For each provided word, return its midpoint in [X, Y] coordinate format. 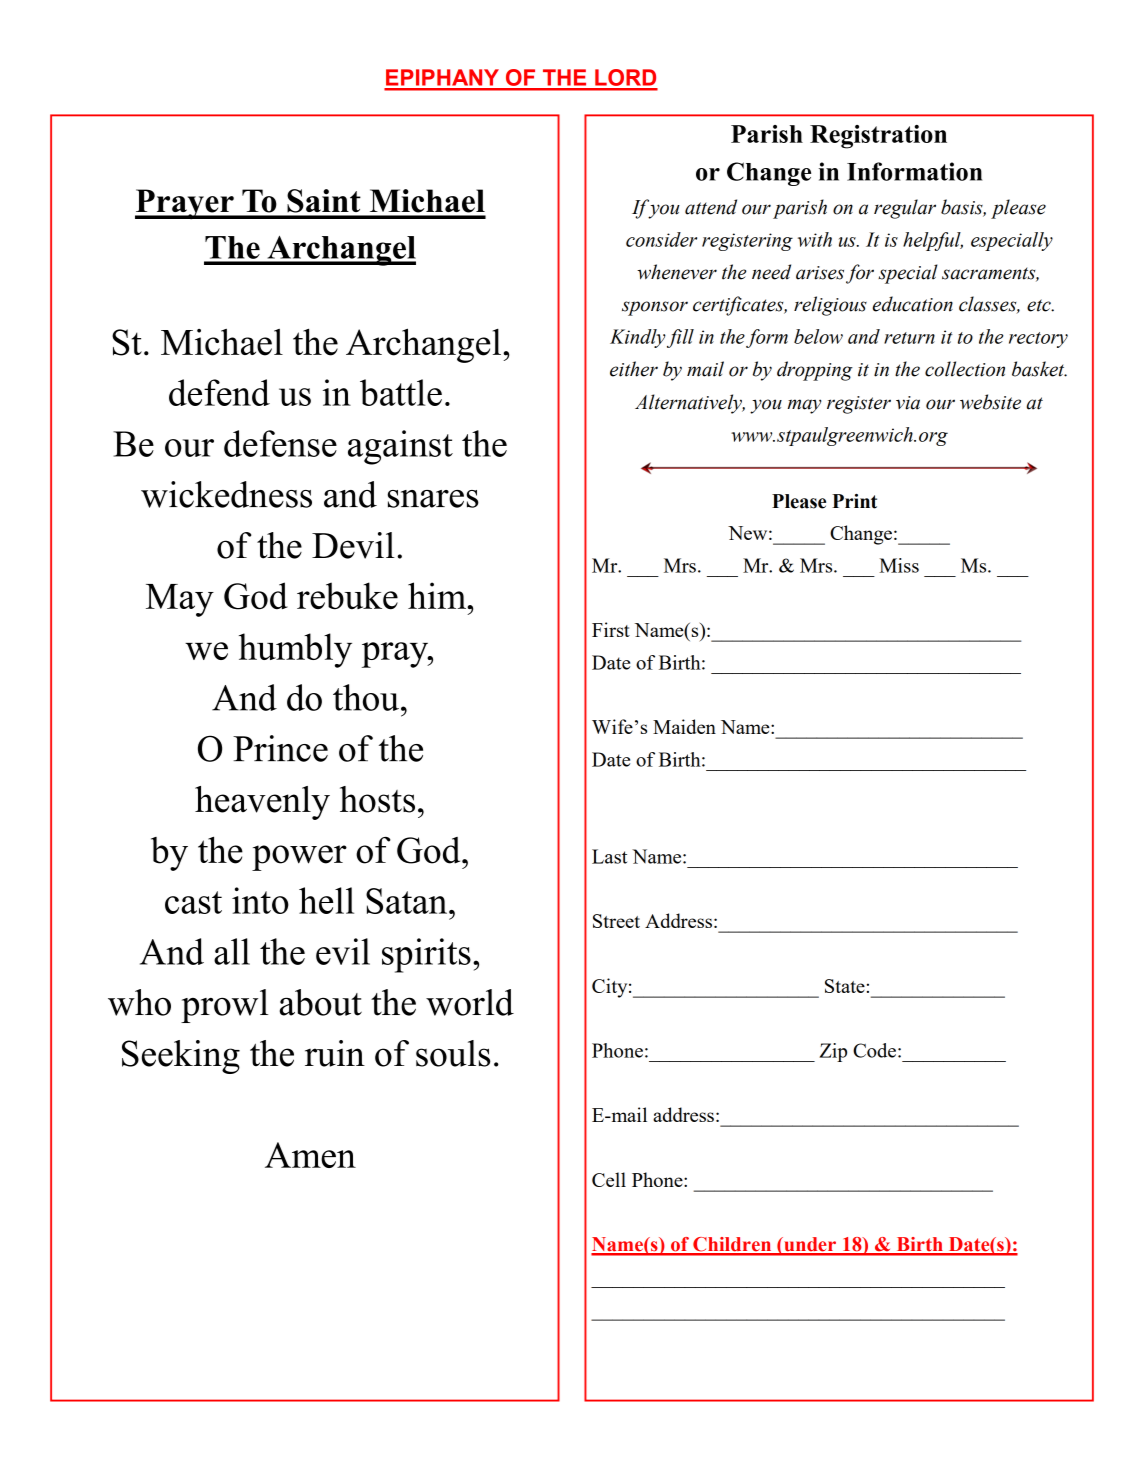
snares [433, 499]
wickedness [226, 494]
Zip [833, 1052]
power [299, 858]
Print [854, 501]
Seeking [181, 1057]
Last [609, 856]
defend [219, 392]
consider [661, 239]
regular [905, 209]
